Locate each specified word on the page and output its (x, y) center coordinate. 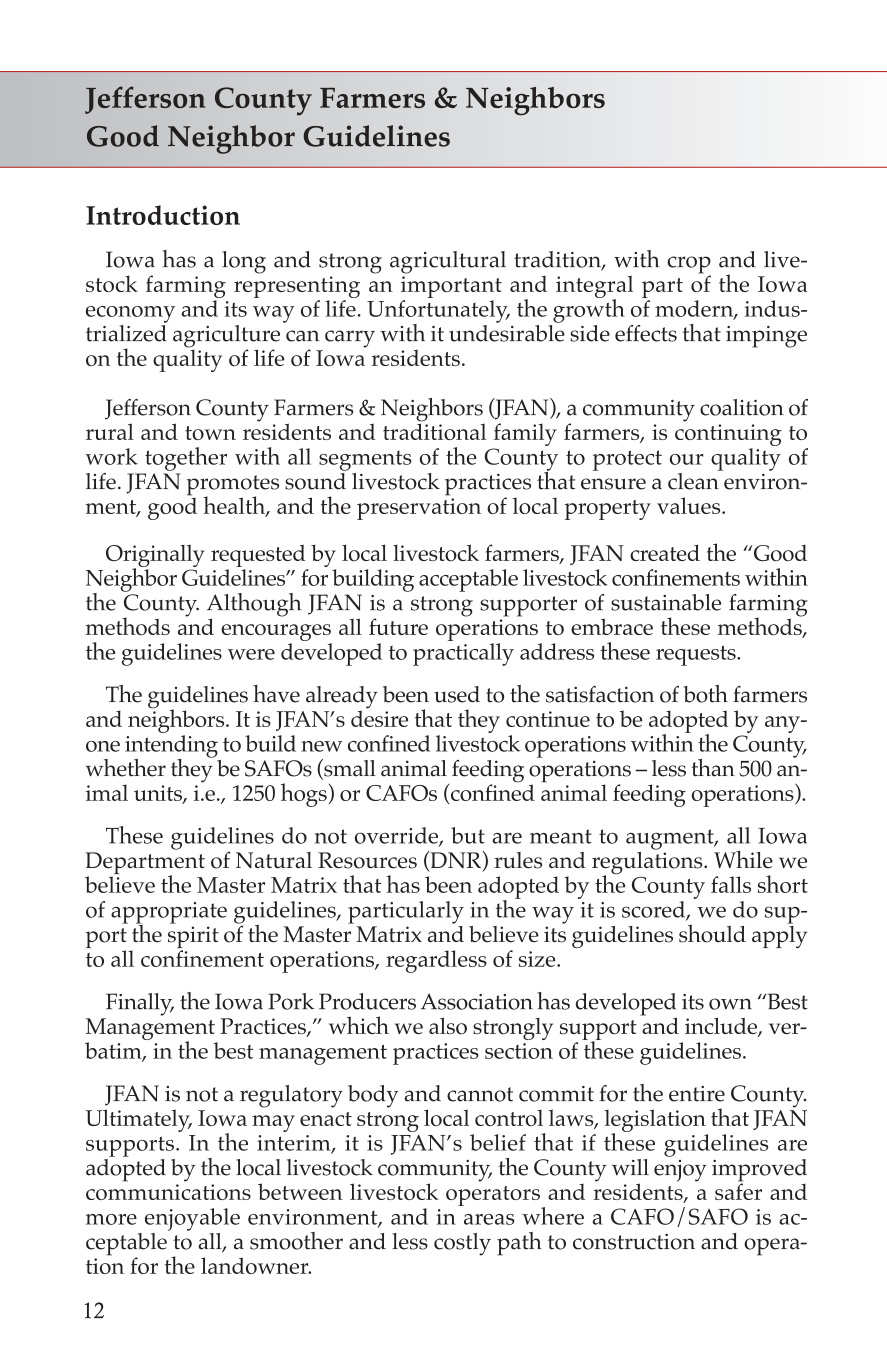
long (244, 262)
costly (462, 1244)
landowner (256, 1265)
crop (689, 266)
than (713, 768)
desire (379, 717)
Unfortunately (438, 312)
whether (126, 768)
